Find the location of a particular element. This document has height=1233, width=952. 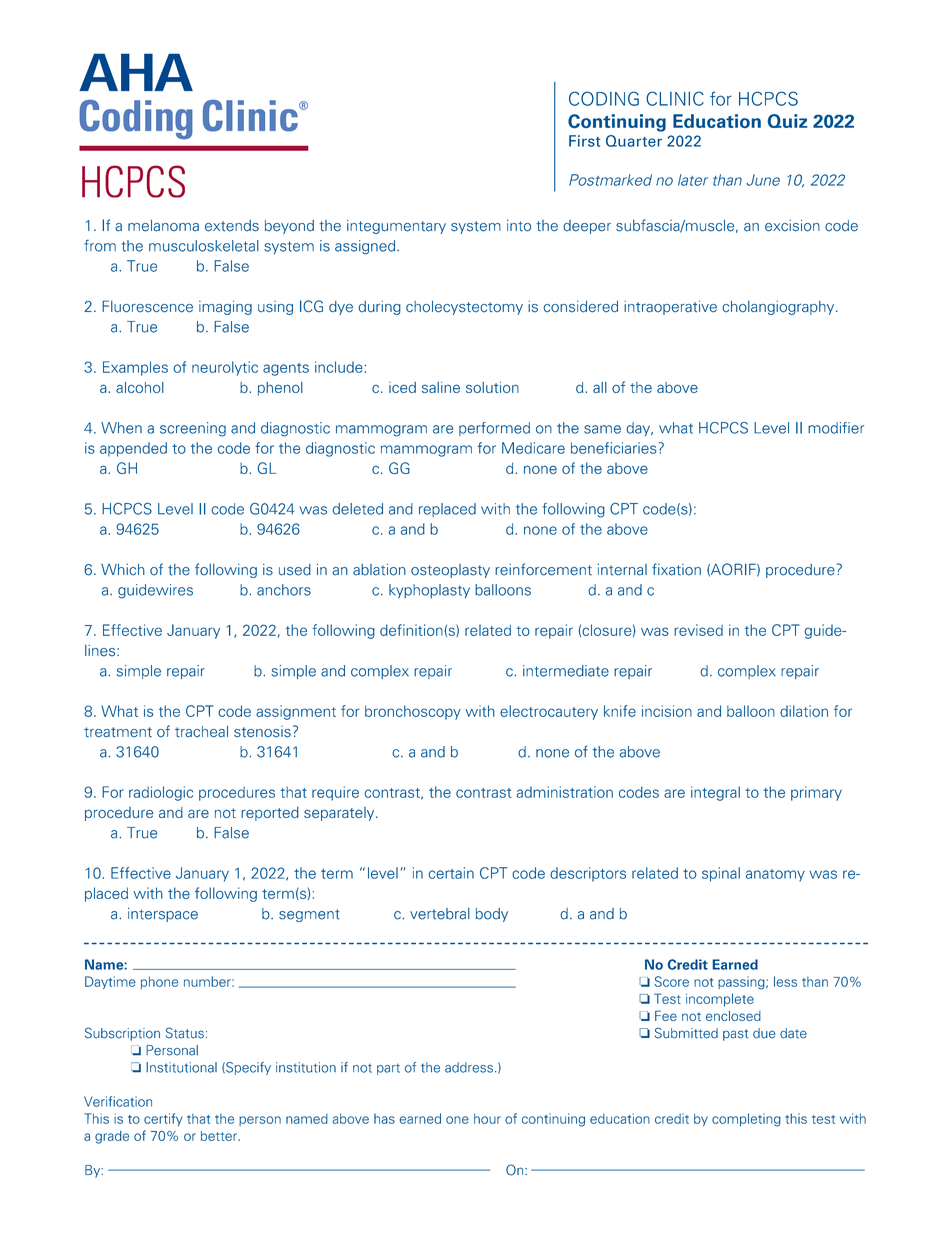

cholangiography is located at coordinates (779, 308).
